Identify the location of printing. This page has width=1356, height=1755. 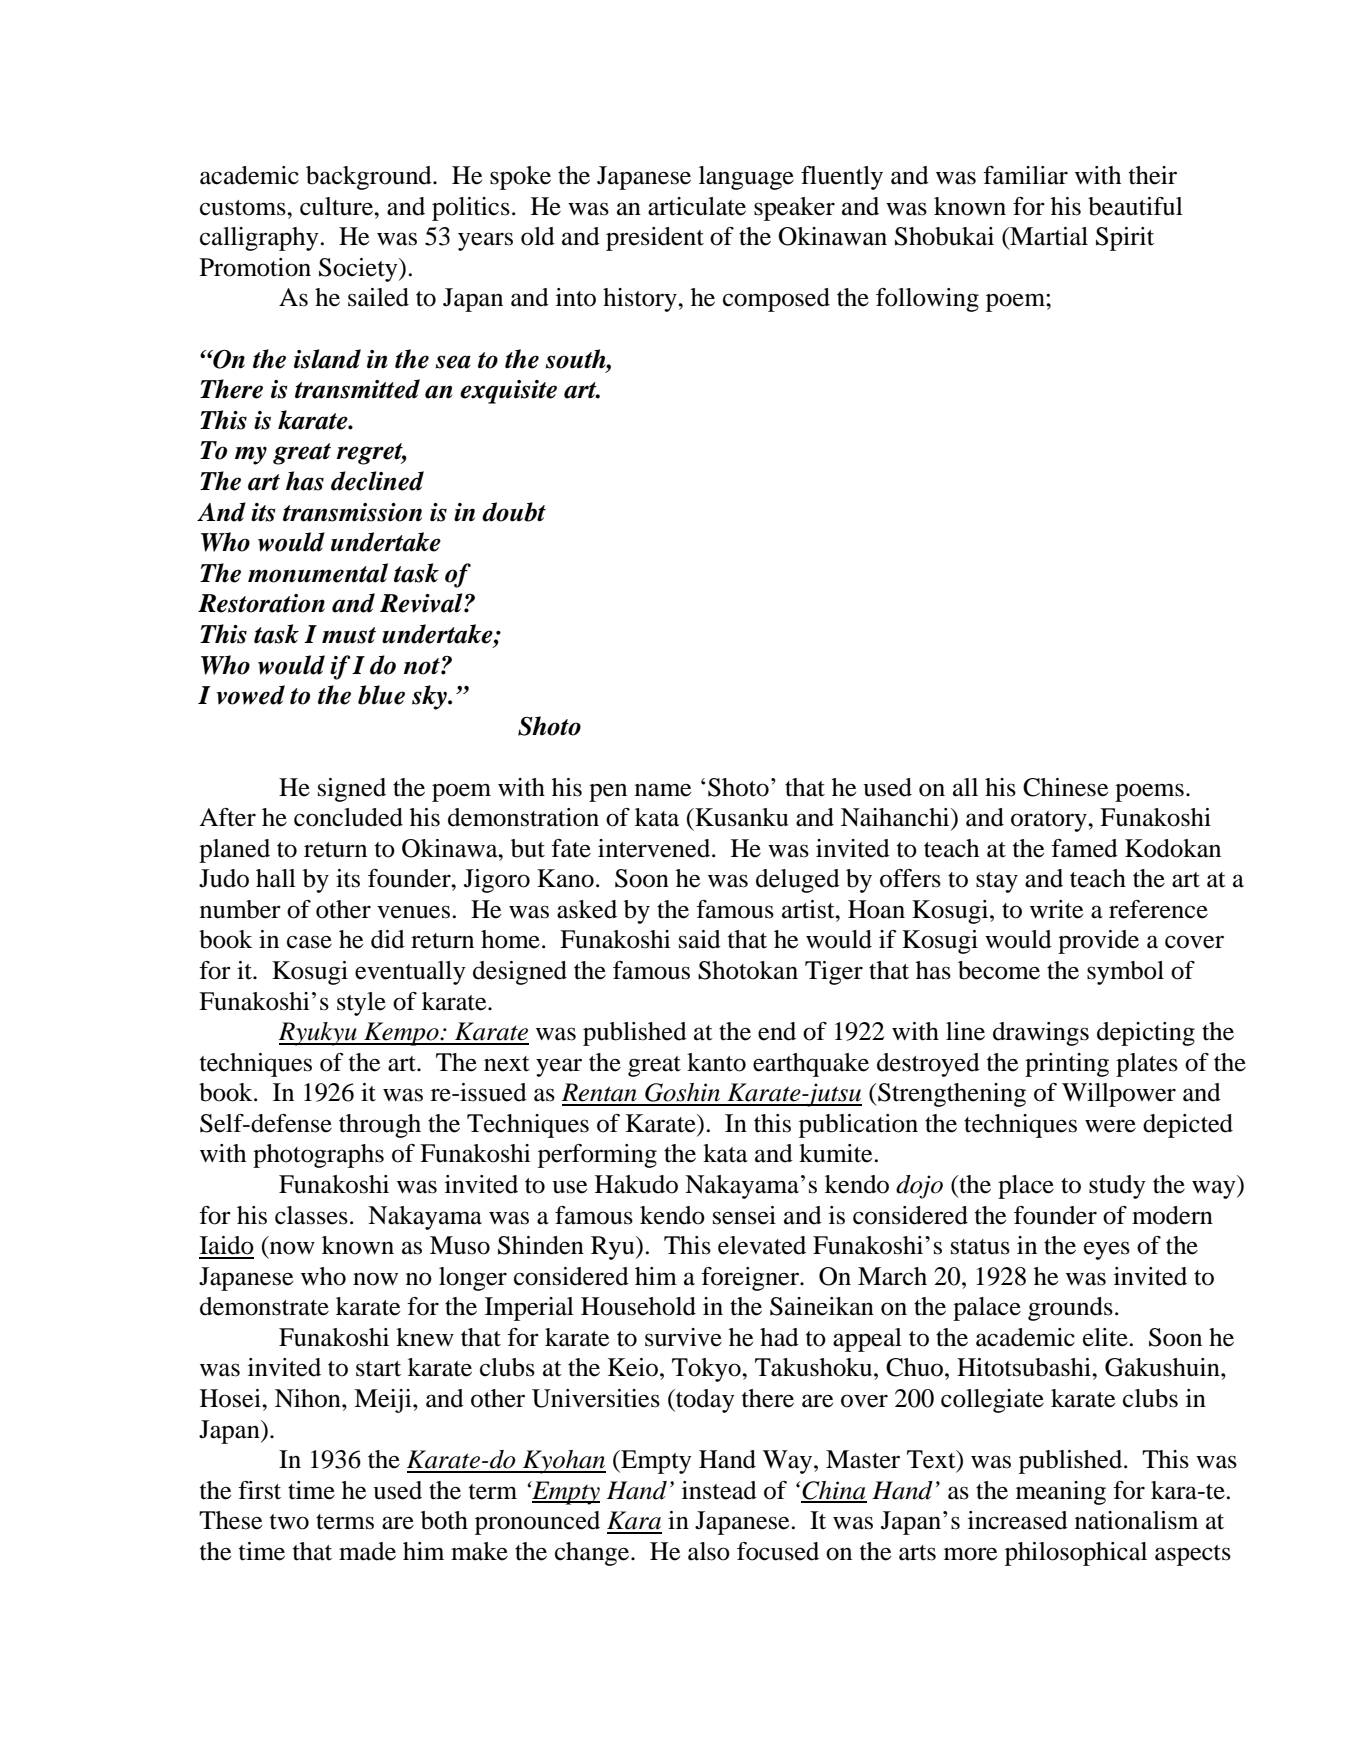
(1067, 1065).
